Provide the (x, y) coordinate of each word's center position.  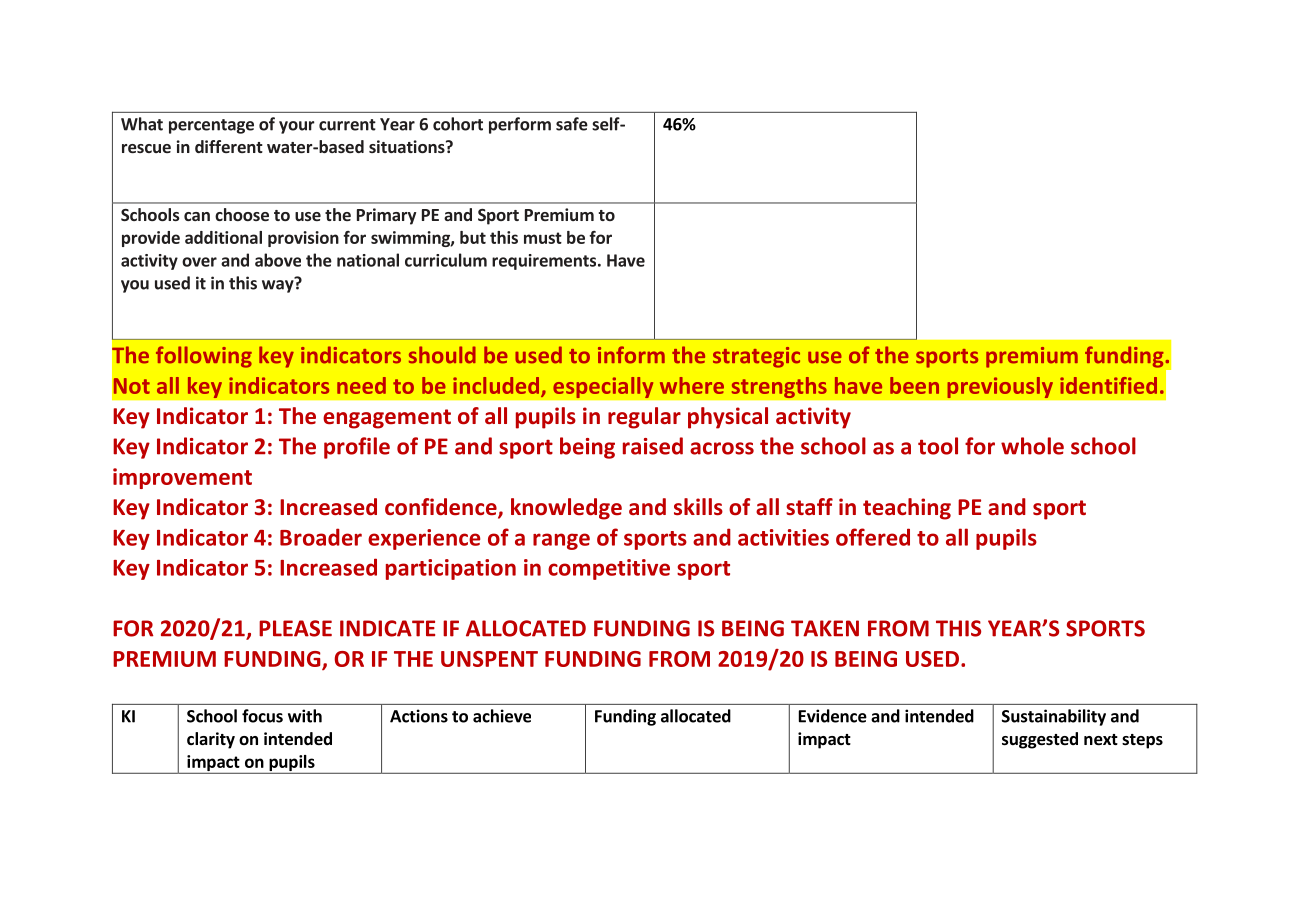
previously (1000, 387)
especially (603, 387)
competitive (609, 569)
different (229, 146)
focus (262, 716)
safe (572, 124)
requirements (545, 262)
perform (520, 125)
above (278, 260)
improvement (182, 478)
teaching (907, 509)
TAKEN (825, 628)
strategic (756, 357)
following (204, 357)
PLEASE (295, 628)
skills (698, 507)
